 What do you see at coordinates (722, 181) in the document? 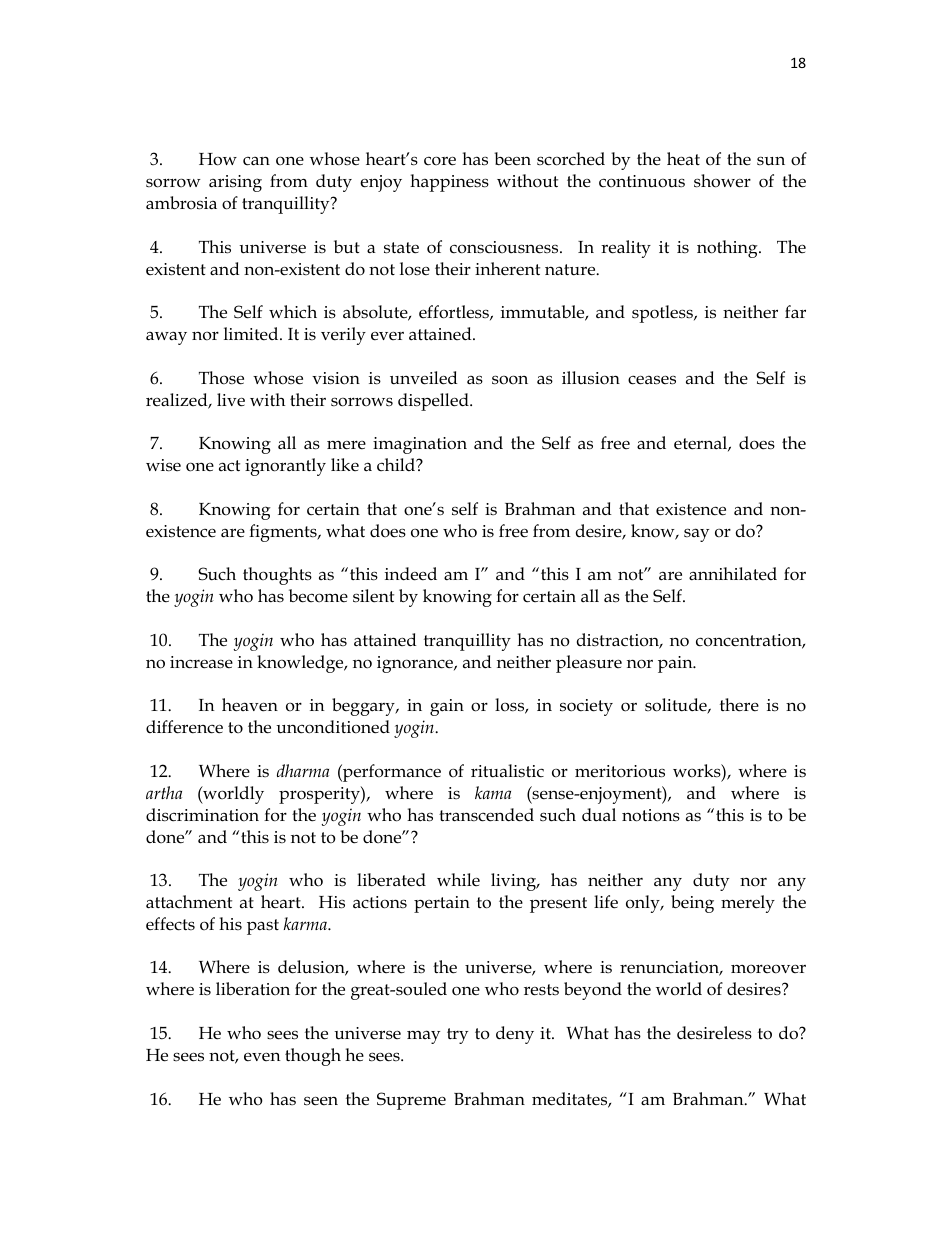
I see `shower` at bounding box center [722, 181].
